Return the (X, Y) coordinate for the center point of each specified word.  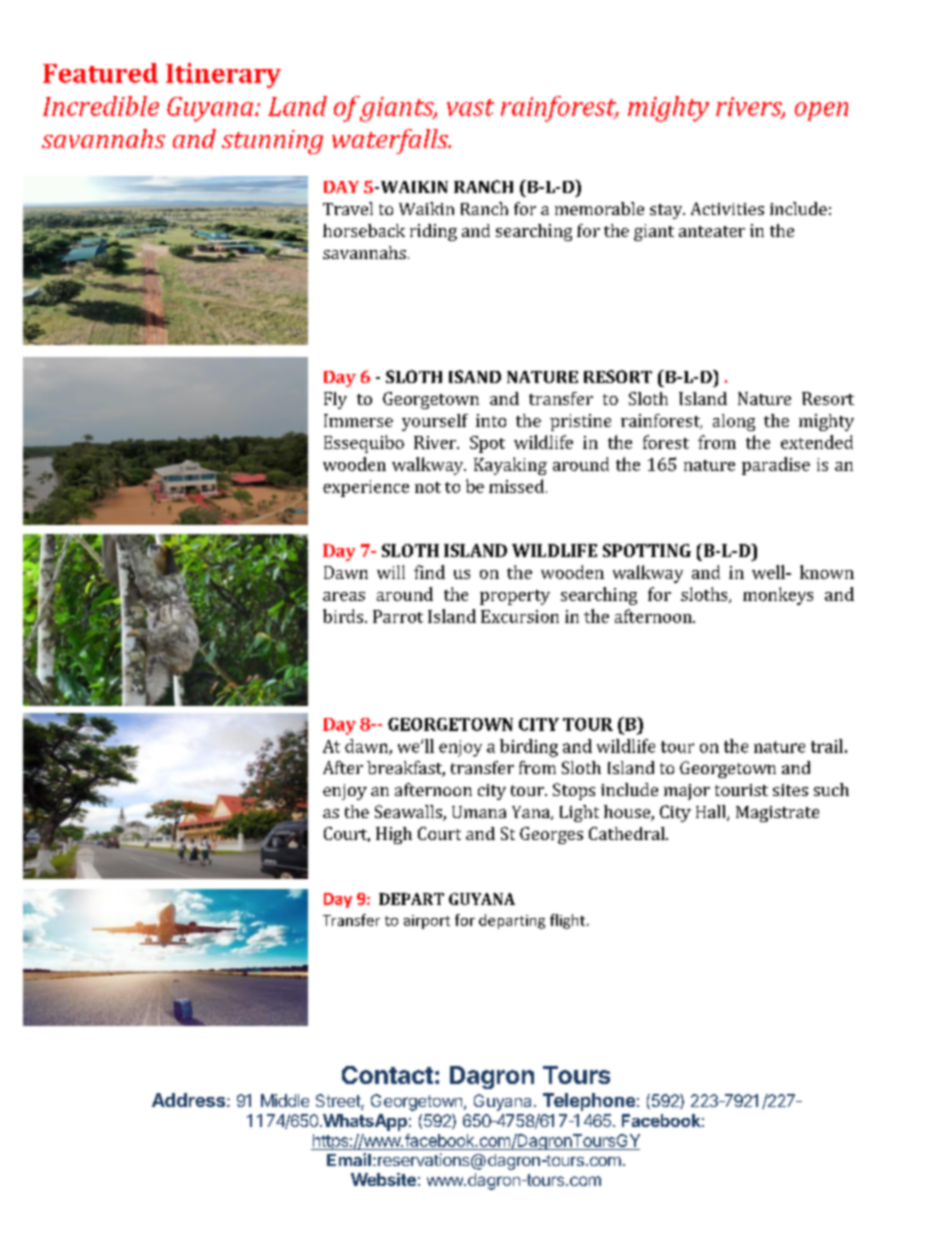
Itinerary (223, 75)
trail (827, 746)
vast (470, 107)
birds (343, 616)
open (821, 111)
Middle (285, 1100)
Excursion (520, 616)
